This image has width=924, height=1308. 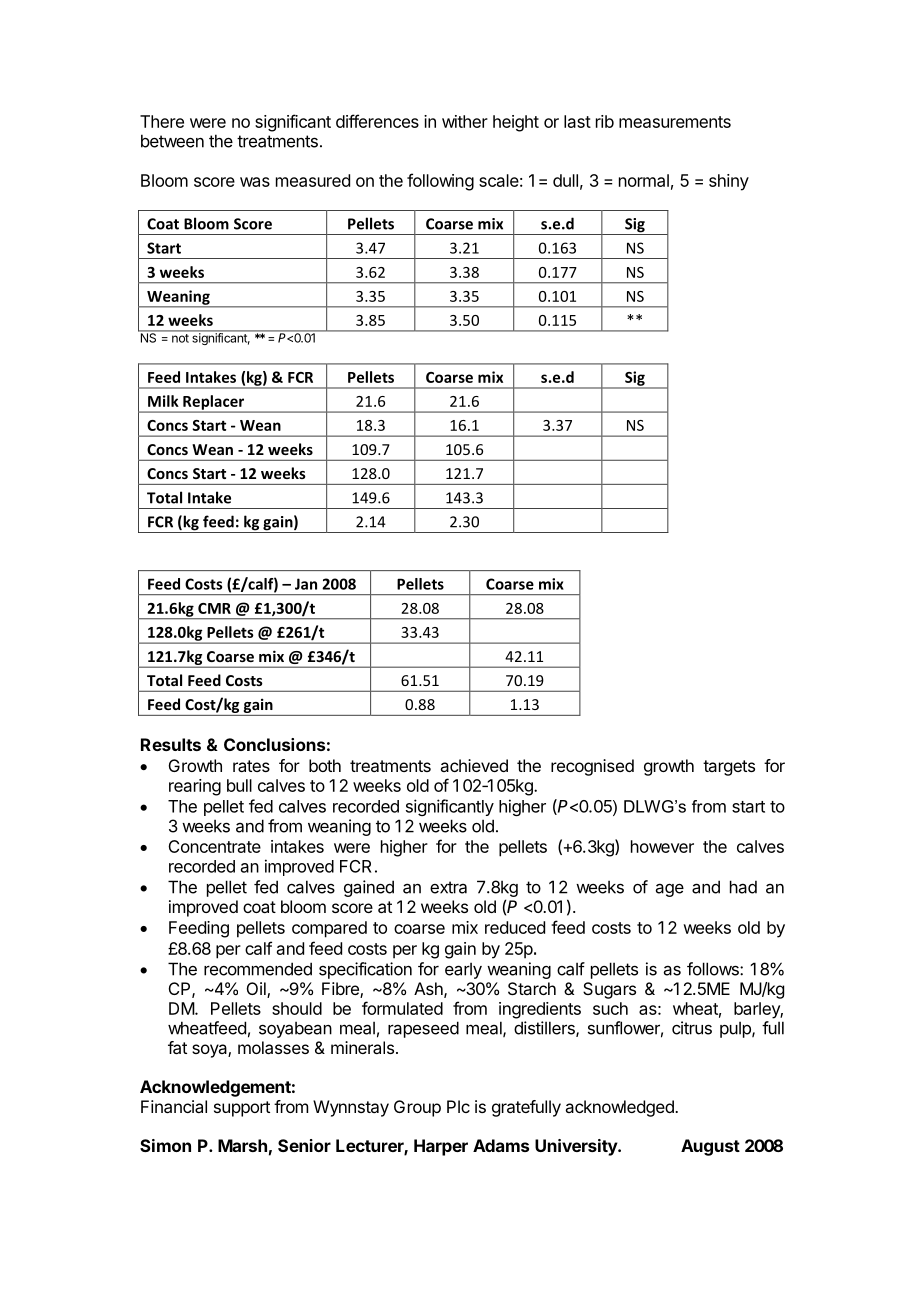 I want to click on support, so click(x=242, y=1109).
